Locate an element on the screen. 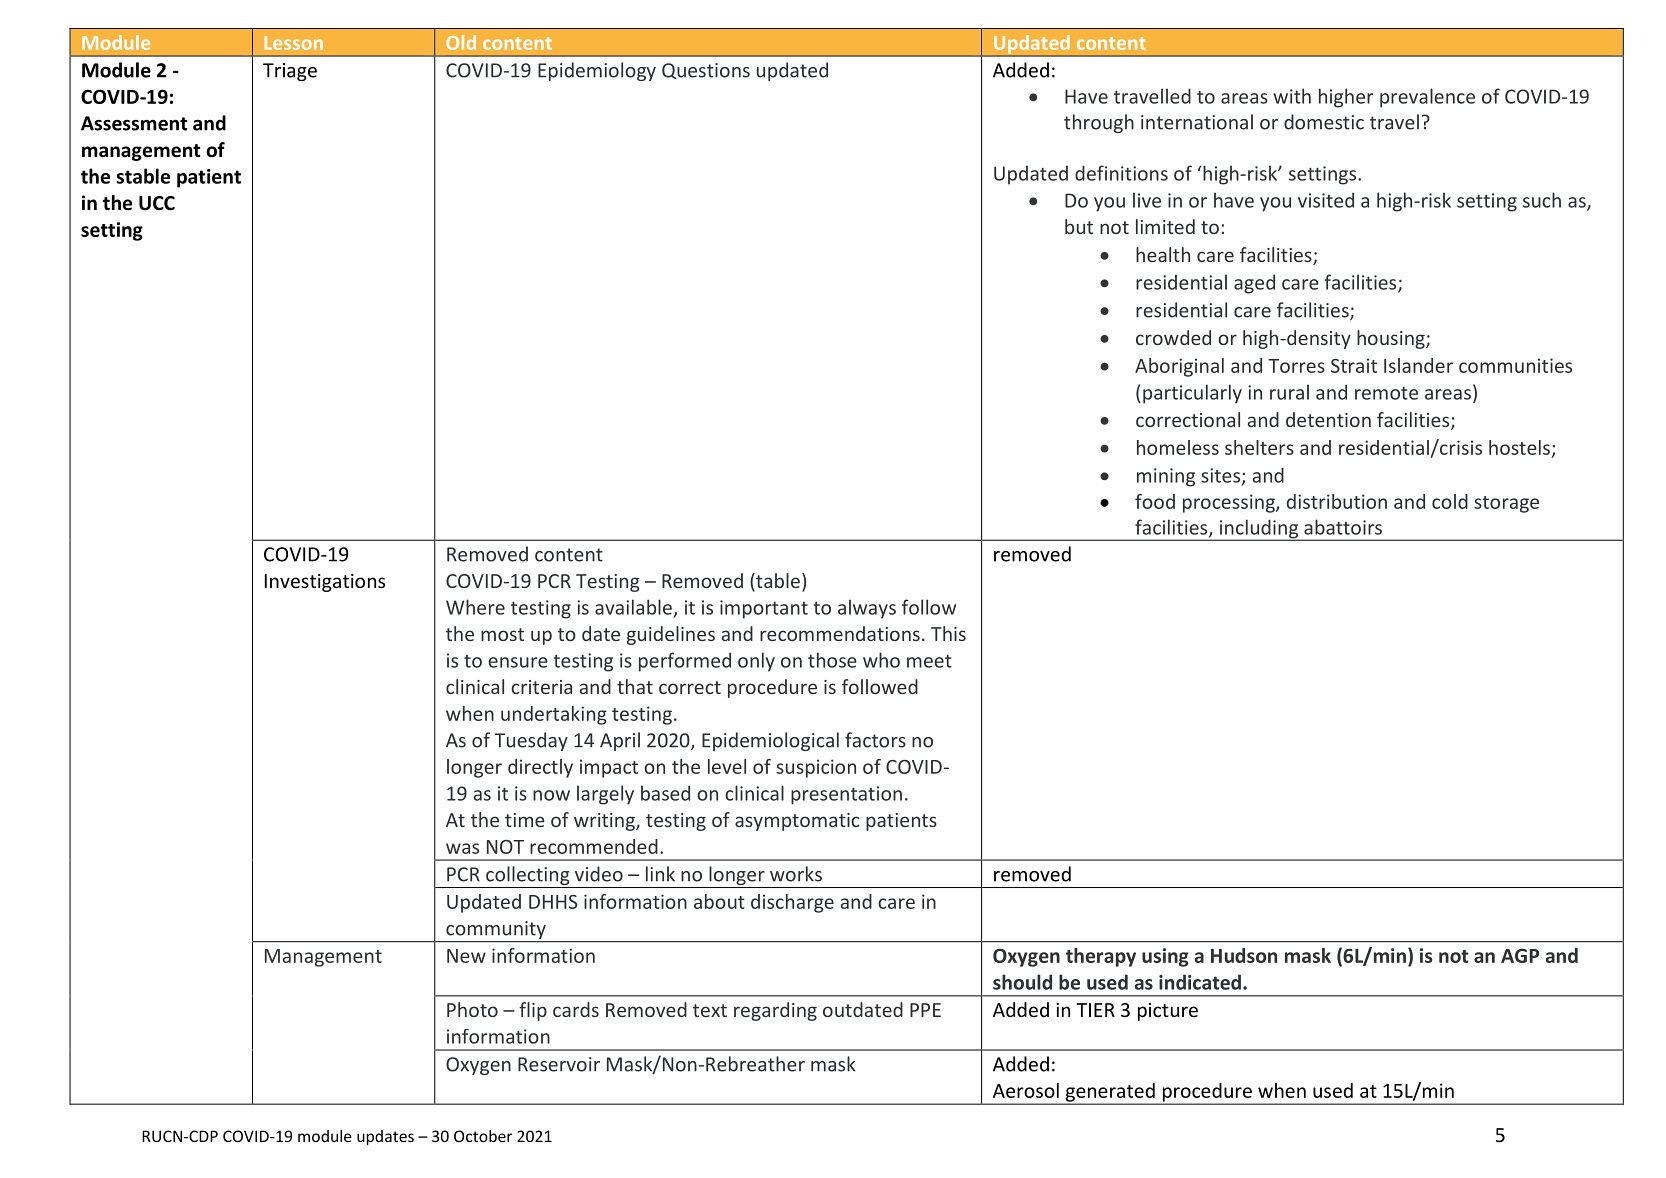 The height and width of the screenshot is (1178, 1666). including is located at coordinates (1259, 530).
